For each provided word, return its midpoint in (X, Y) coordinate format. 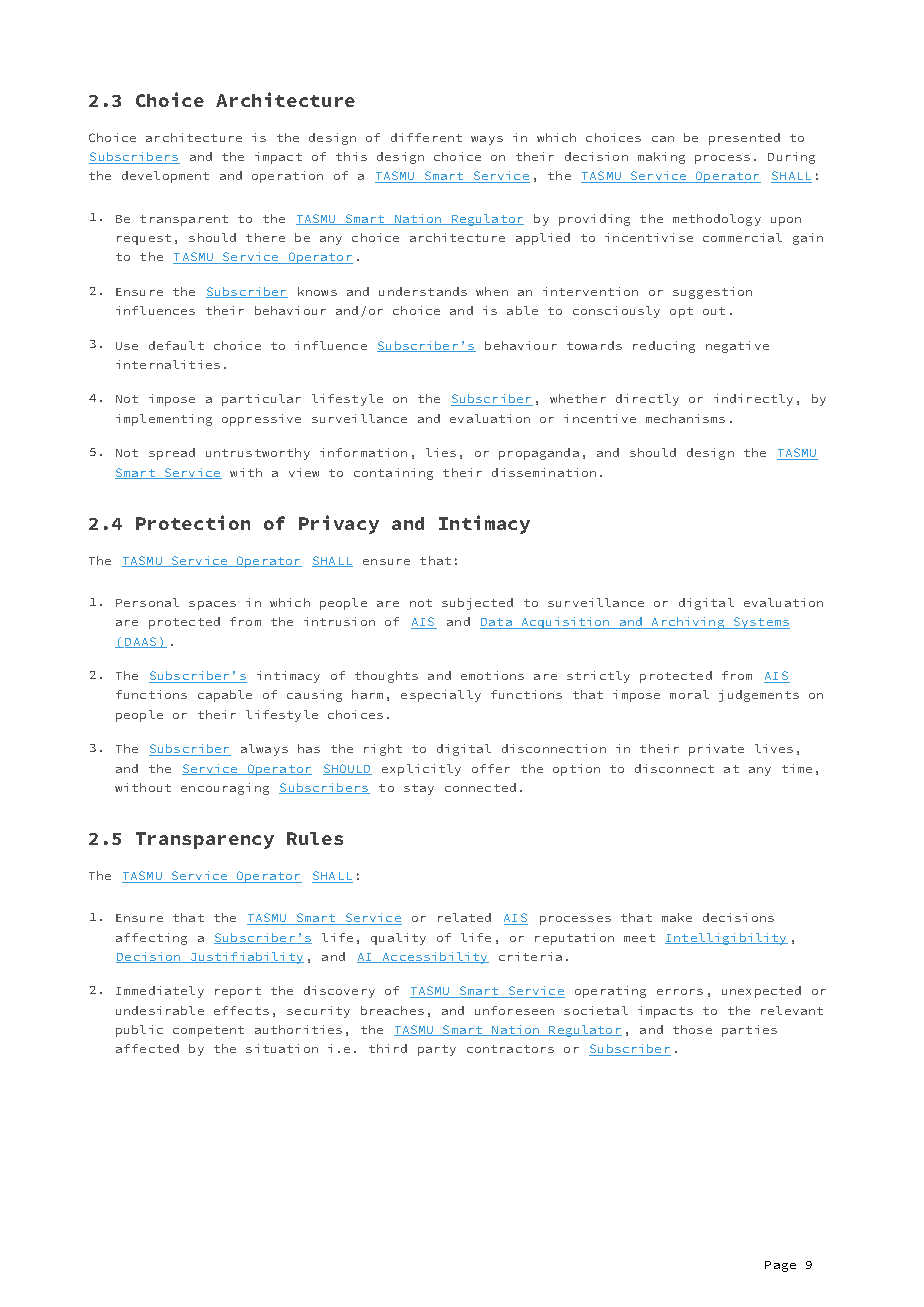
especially (441, 696)
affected (147, 1048)
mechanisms (685, 418)
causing (314, 696)
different (426, 137)
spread (172, 454)
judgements (759, 696)
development (165, 177)
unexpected (761, 992)
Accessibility (435, 958)
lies (441, 452)
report (238, 992)
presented (744, 139)
